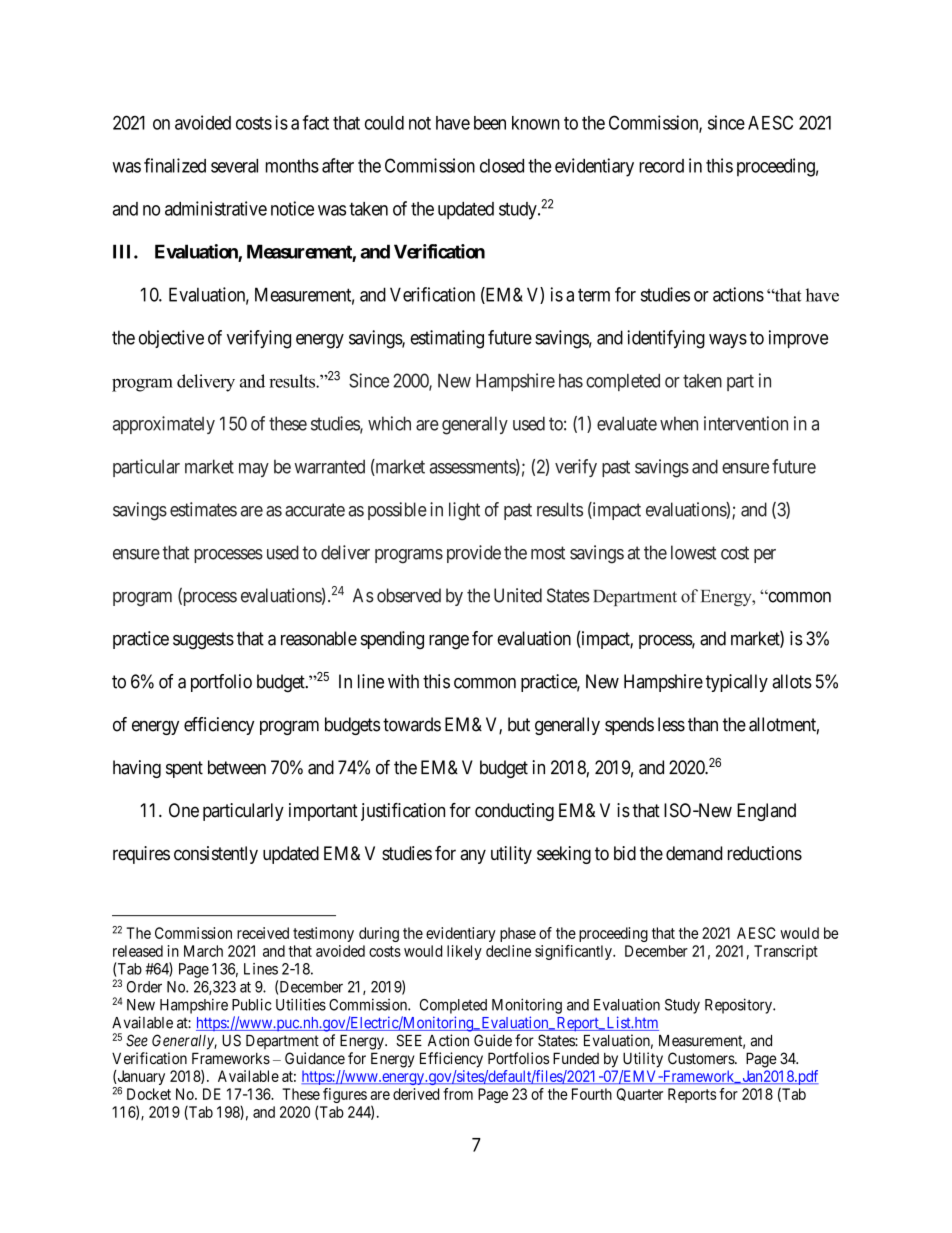 The image size is (952, 1233). What do you see at coordinates (412, 724) in the page?
I see `towards` at bounding box center [412, 724].
